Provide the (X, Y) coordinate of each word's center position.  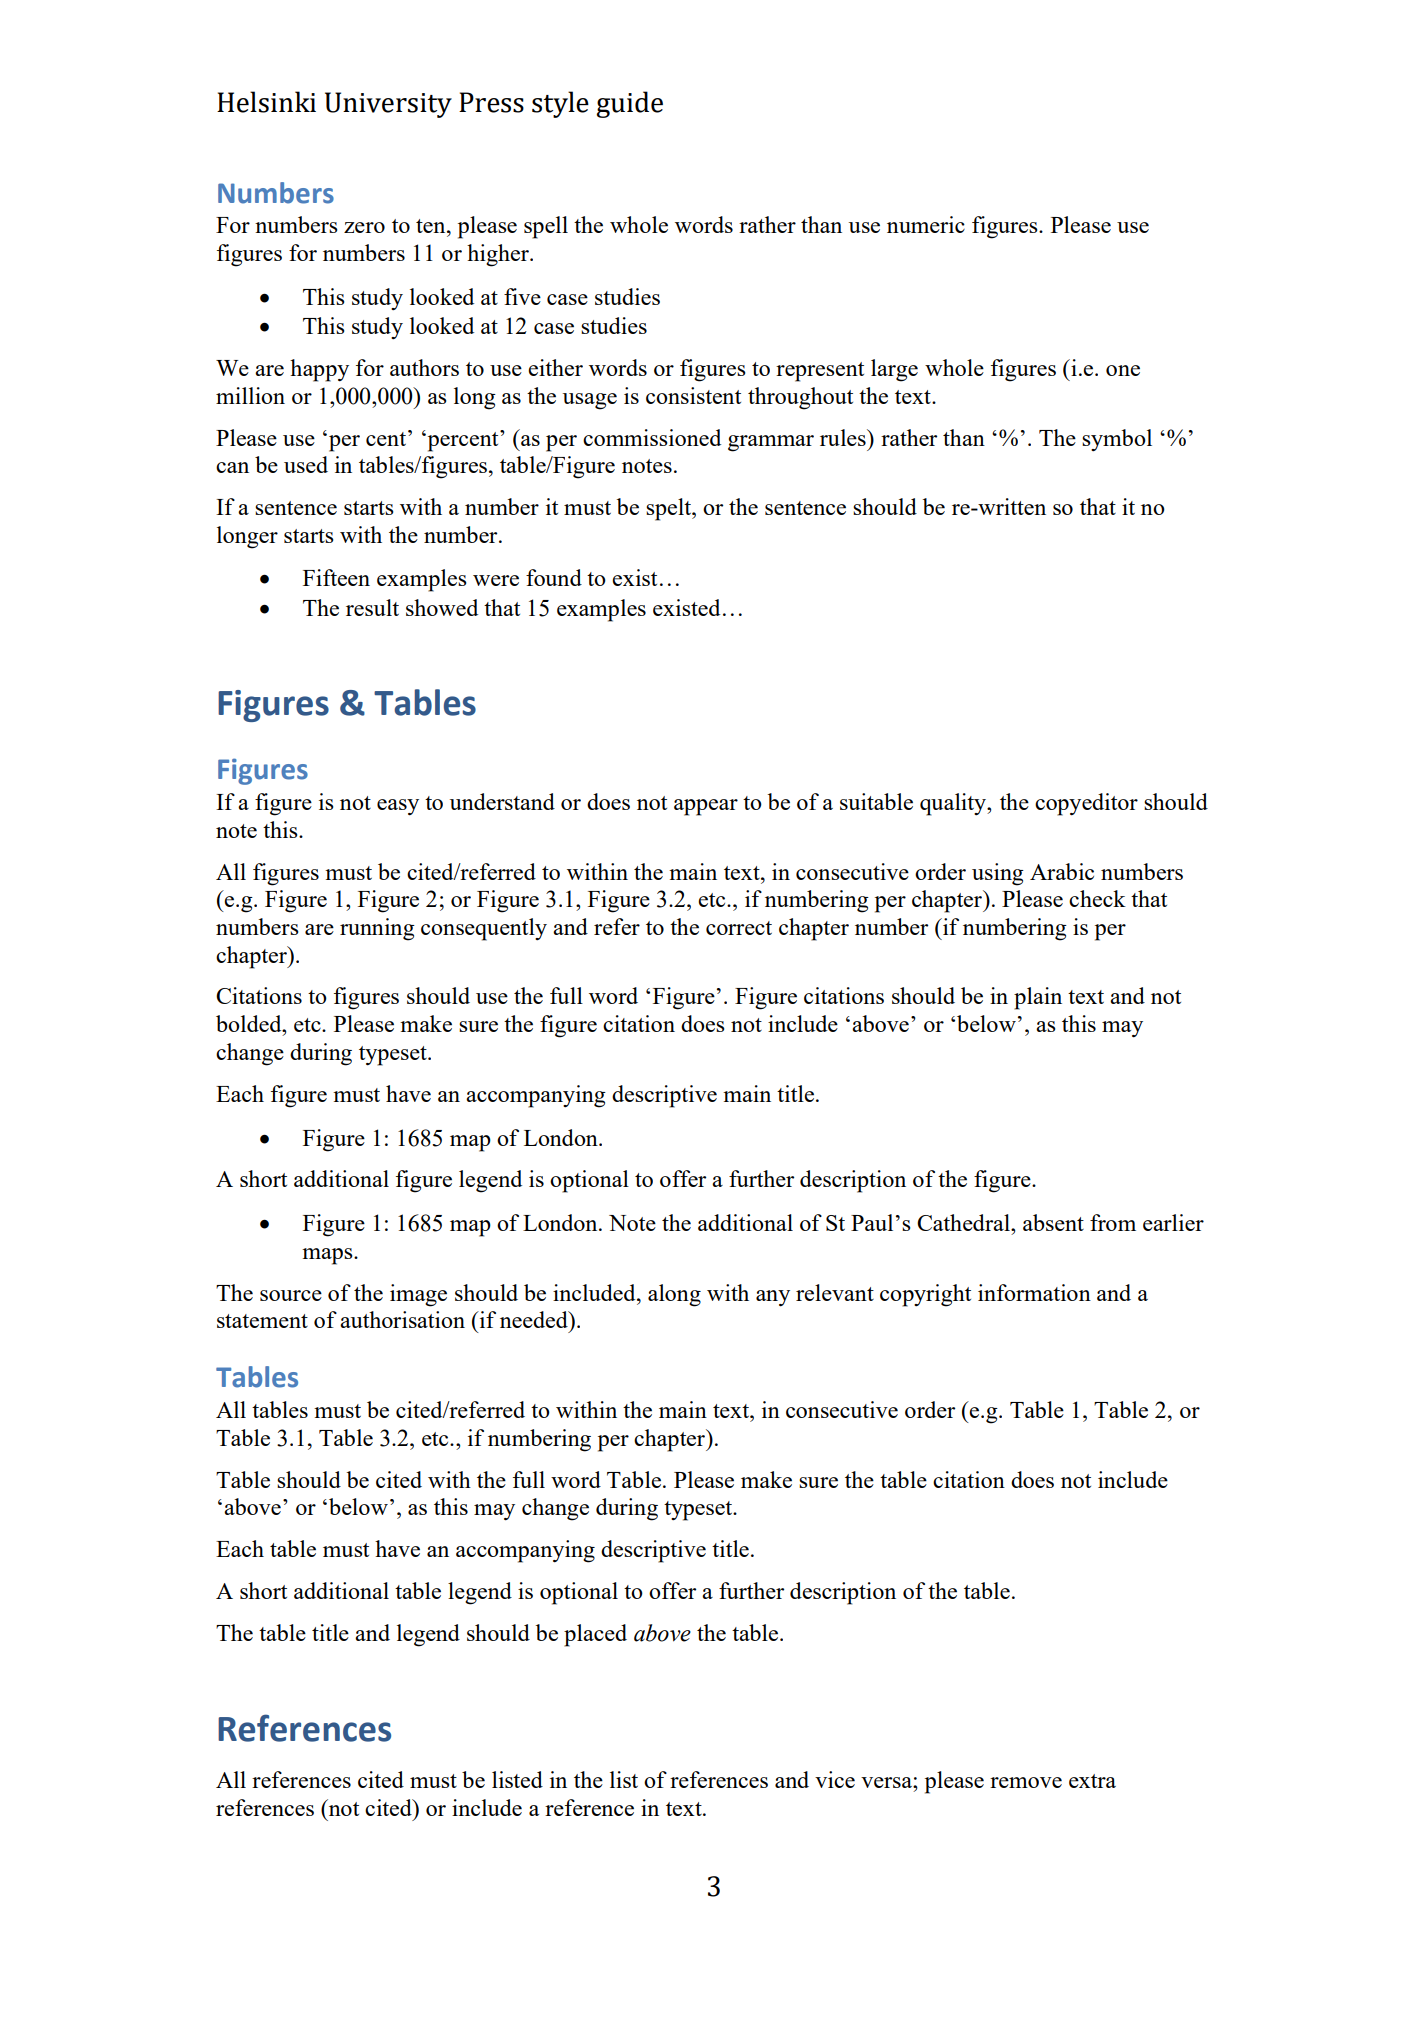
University (388, 105)
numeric (926, 224)
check (1097, 898)
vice (835, 1779)
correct (739, 928)
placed (595, 1635)
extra (1092, 1781)
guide (629, 104)
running (377, 929)
